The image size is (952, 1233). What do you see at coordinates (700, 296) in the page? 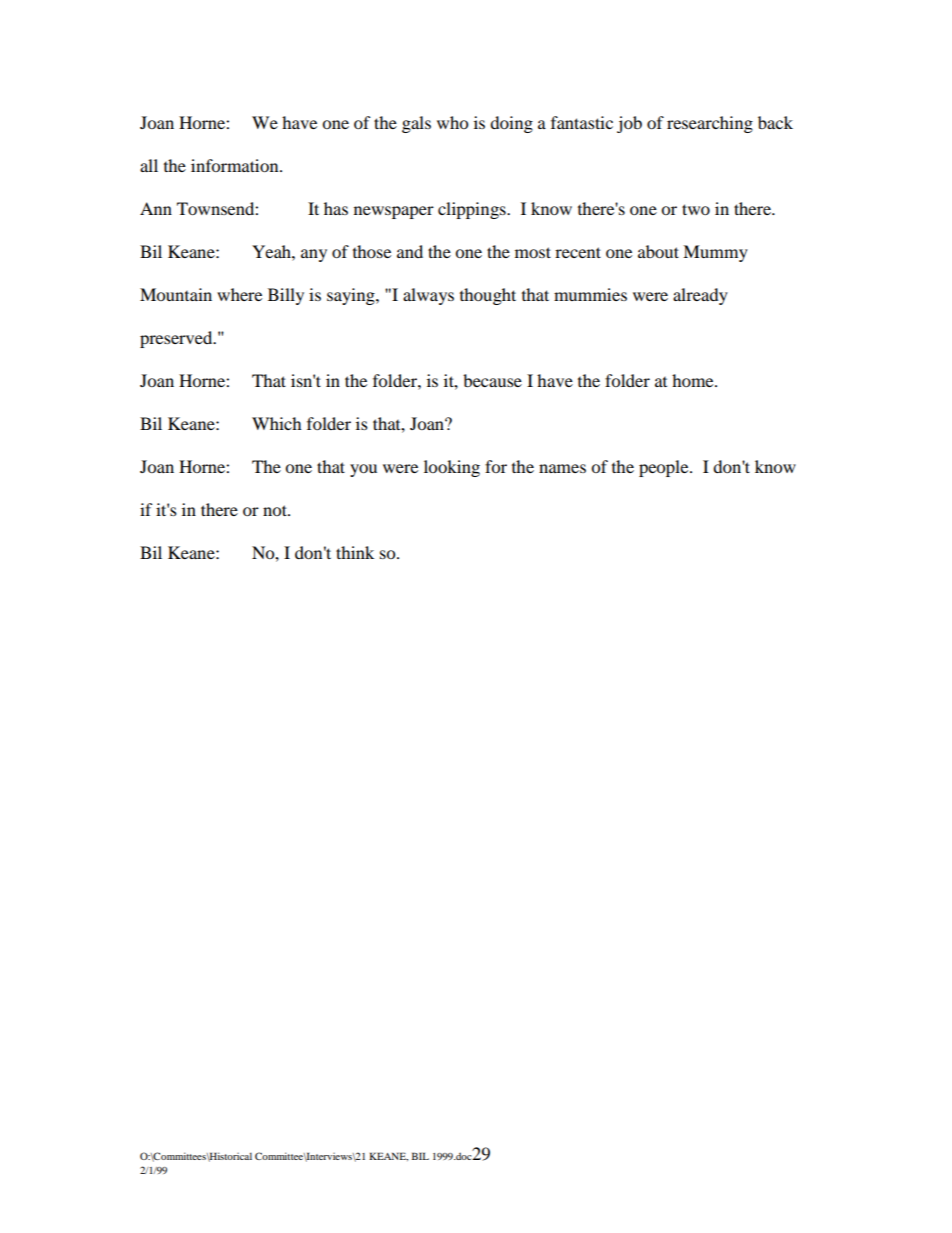
I see `already` at bounding box center [700, 296].
